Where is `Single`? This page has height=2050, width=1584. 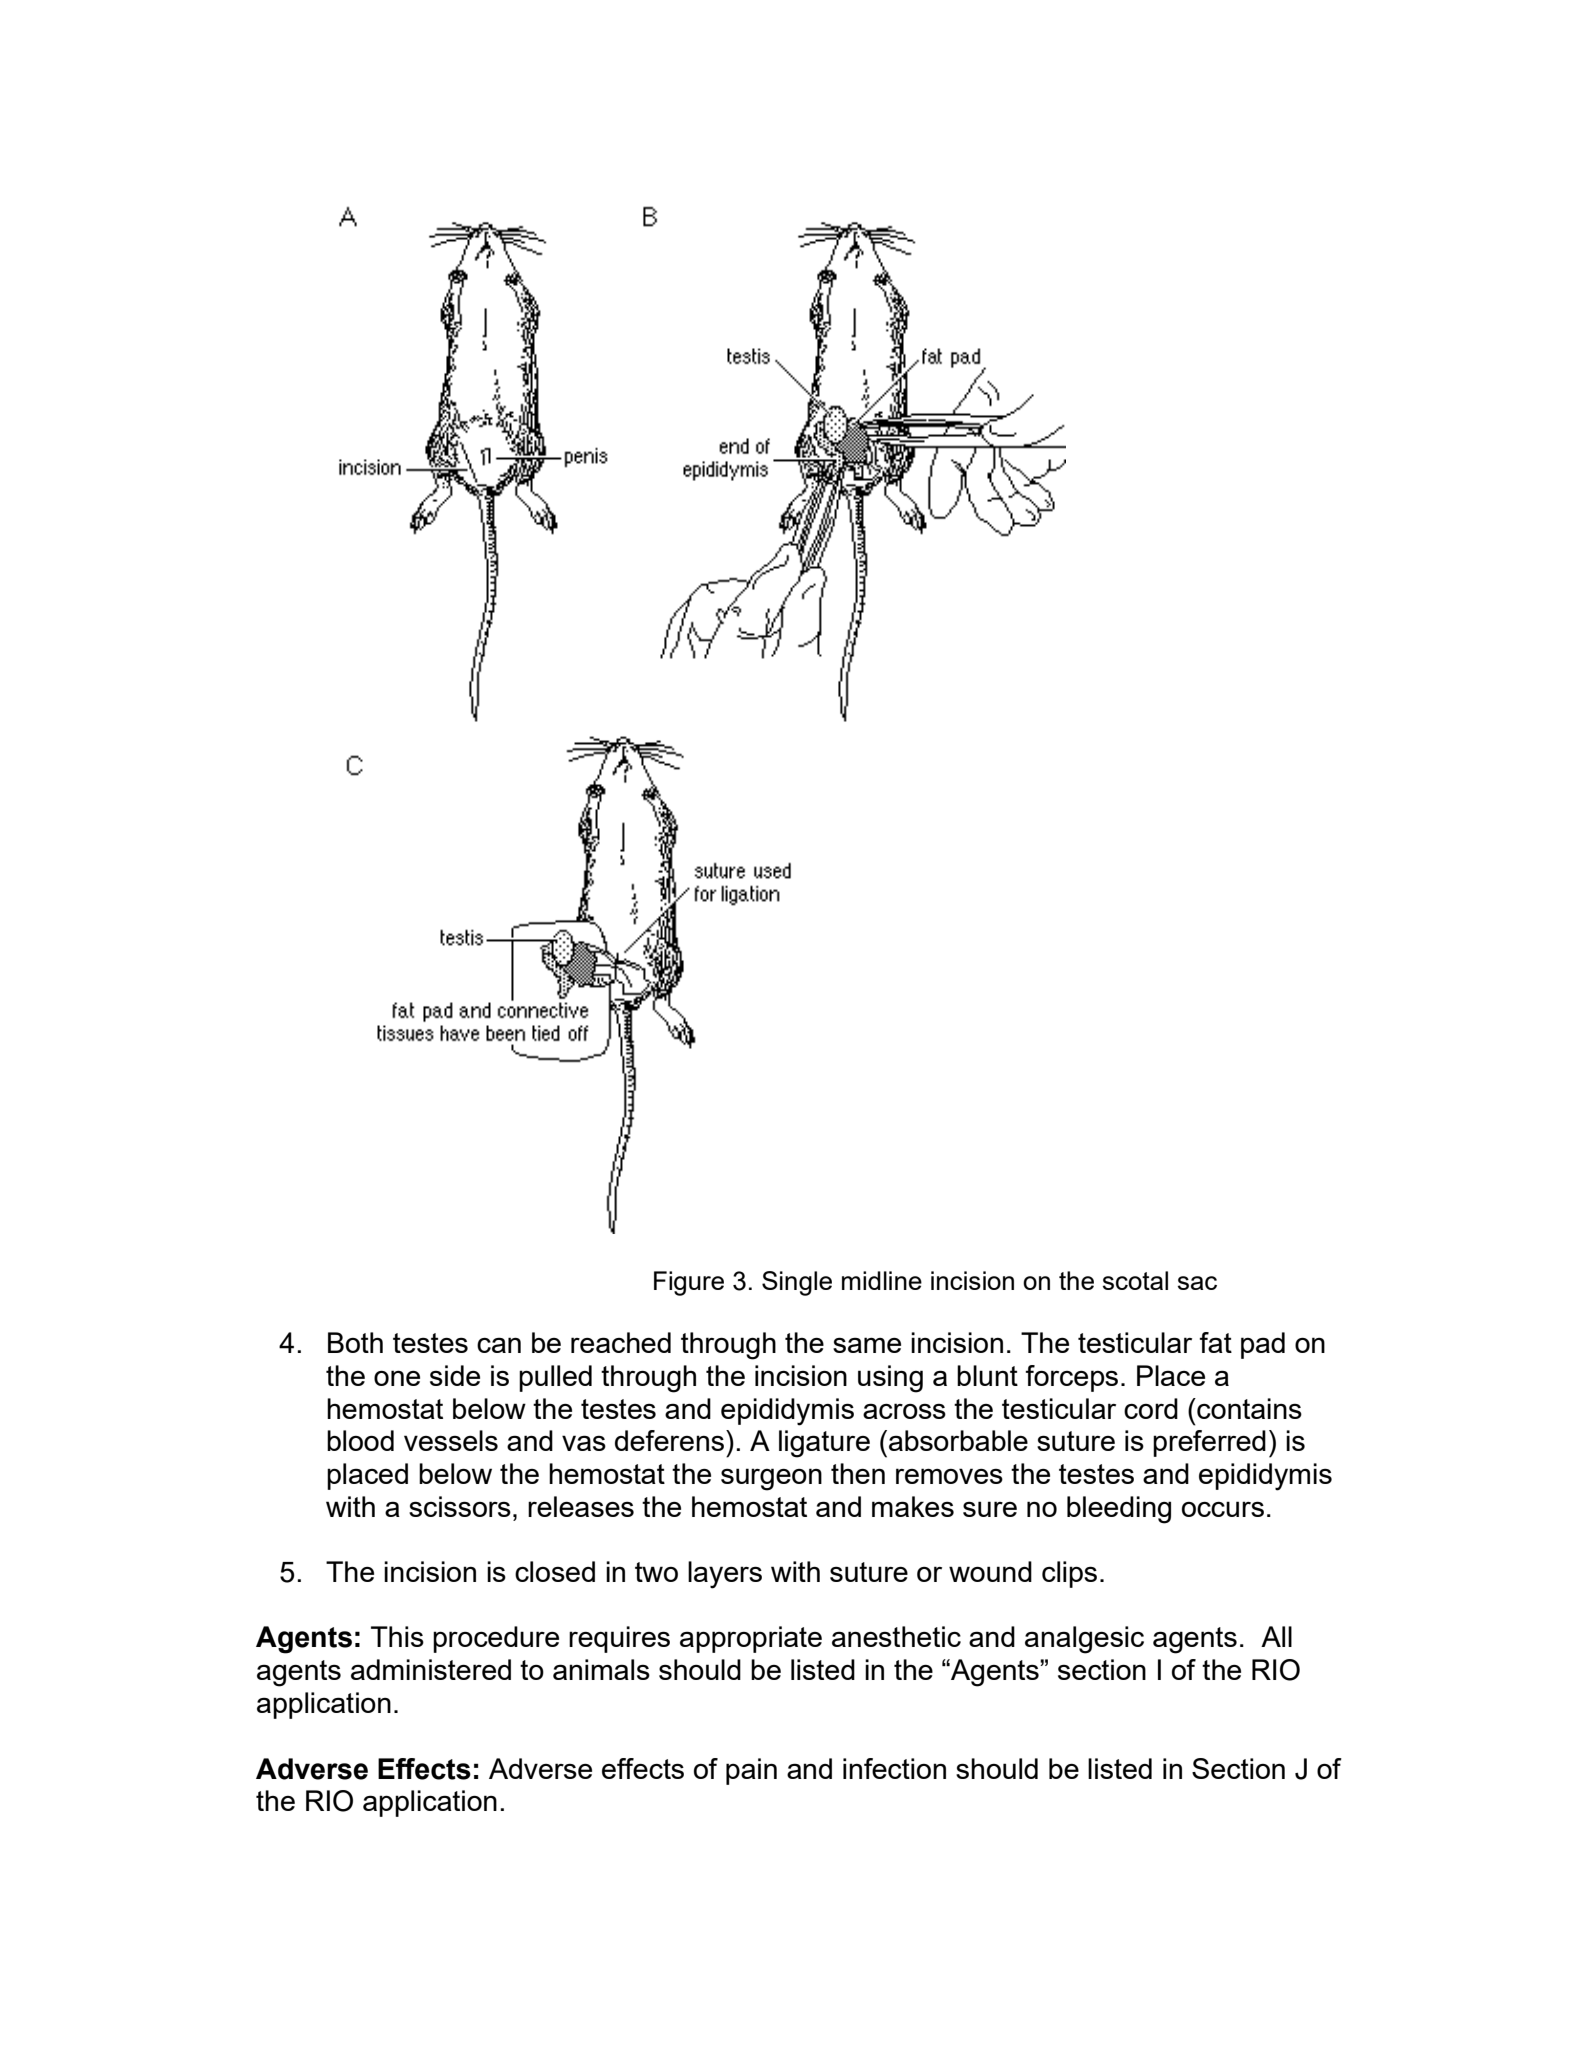
Single is located at coordinates (797, 1283).
